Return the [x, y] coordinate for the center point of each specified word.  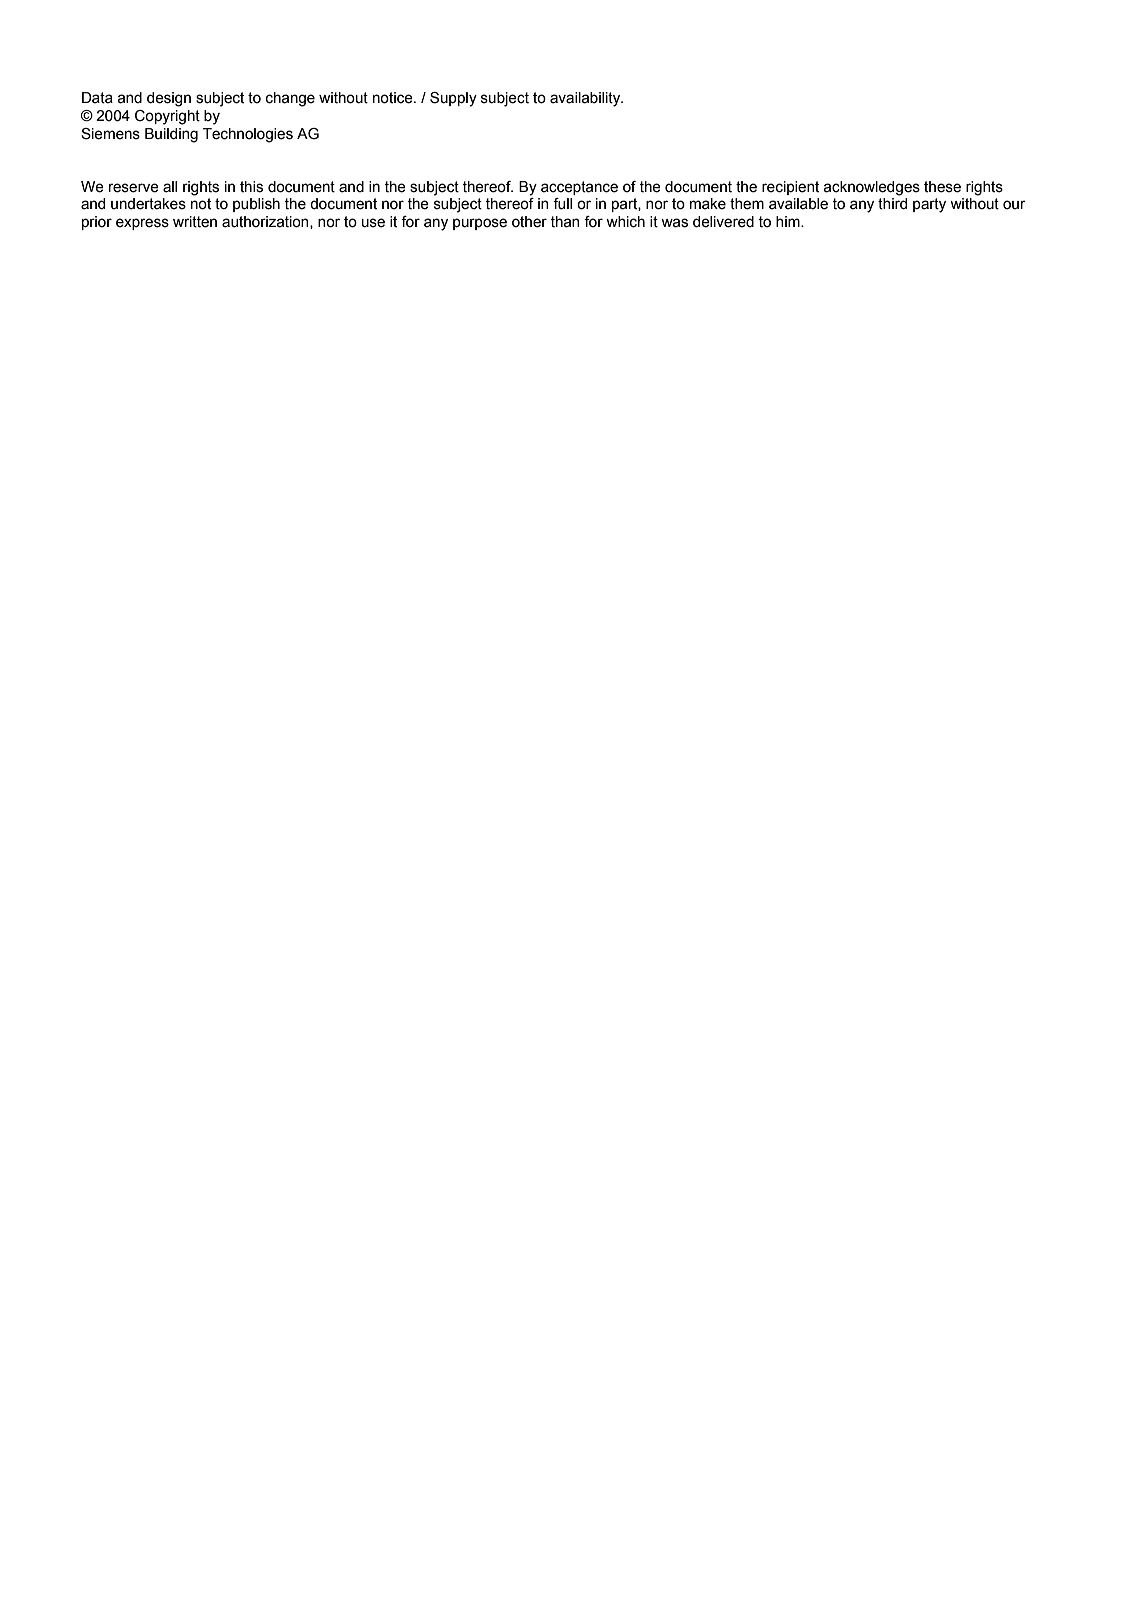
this [251, 187]
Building [171, 135]
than [565, 222]
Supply [453, 99]
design [169, 99]
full [562, 204]
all [170, 187]
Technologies [248, 135]
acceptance [579, 188]
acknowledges [872, 188]
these [942, 187]
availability [586, 99]
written [195, 222]
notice [394, 98]
